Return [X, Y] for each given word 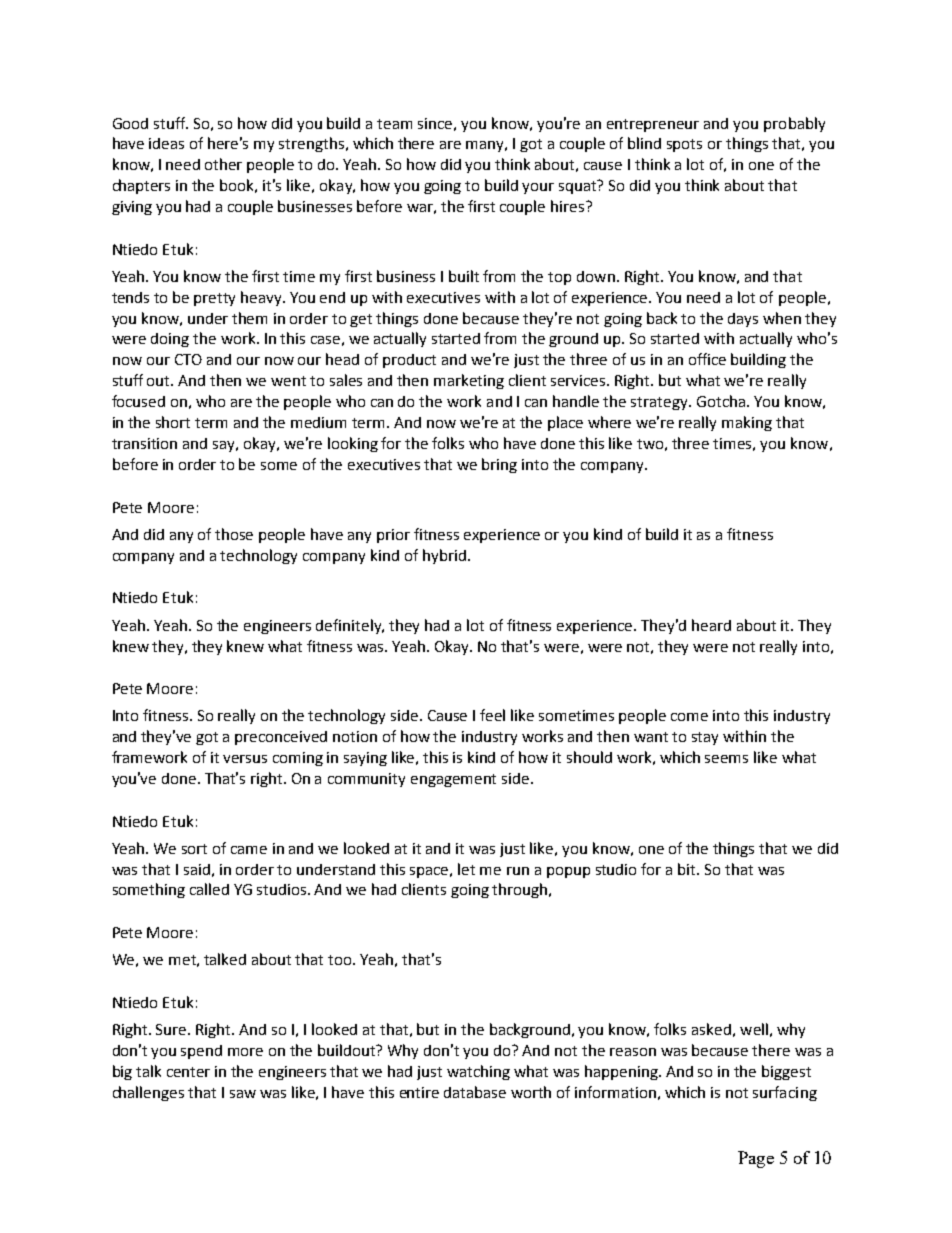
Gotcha [721, 401]
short [173, 422]
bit [688, 869]
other [223, 164]
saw [243, 1094]
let [466, 869]
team [394, 124]
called [209, 889]
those [234, 534]
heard [711, 625]
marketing [469, 381]
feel [492, 715]
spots [684, 145]
